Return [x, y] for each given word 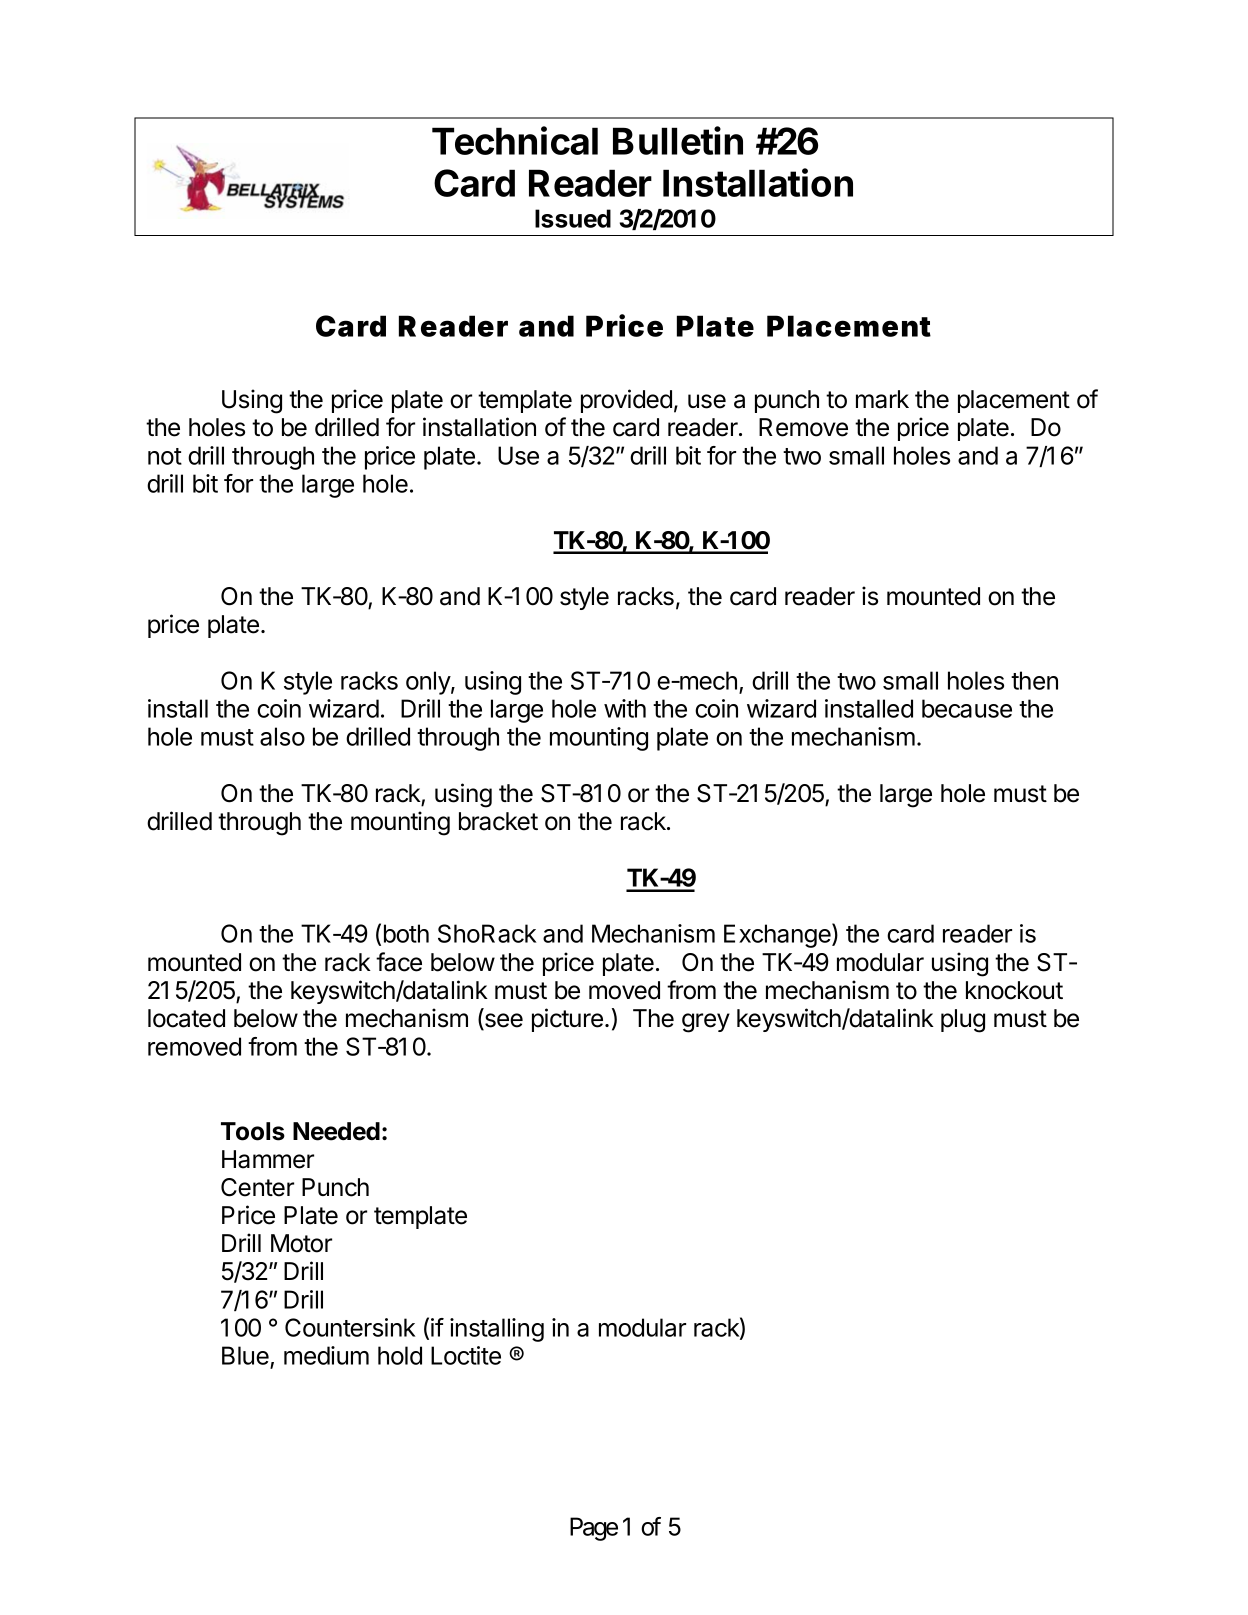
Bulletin [678, 140]
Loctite [466, 1355]
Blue [246, 1357]
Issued [573, 218]
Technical [515, 140]
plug [963, 1021]
